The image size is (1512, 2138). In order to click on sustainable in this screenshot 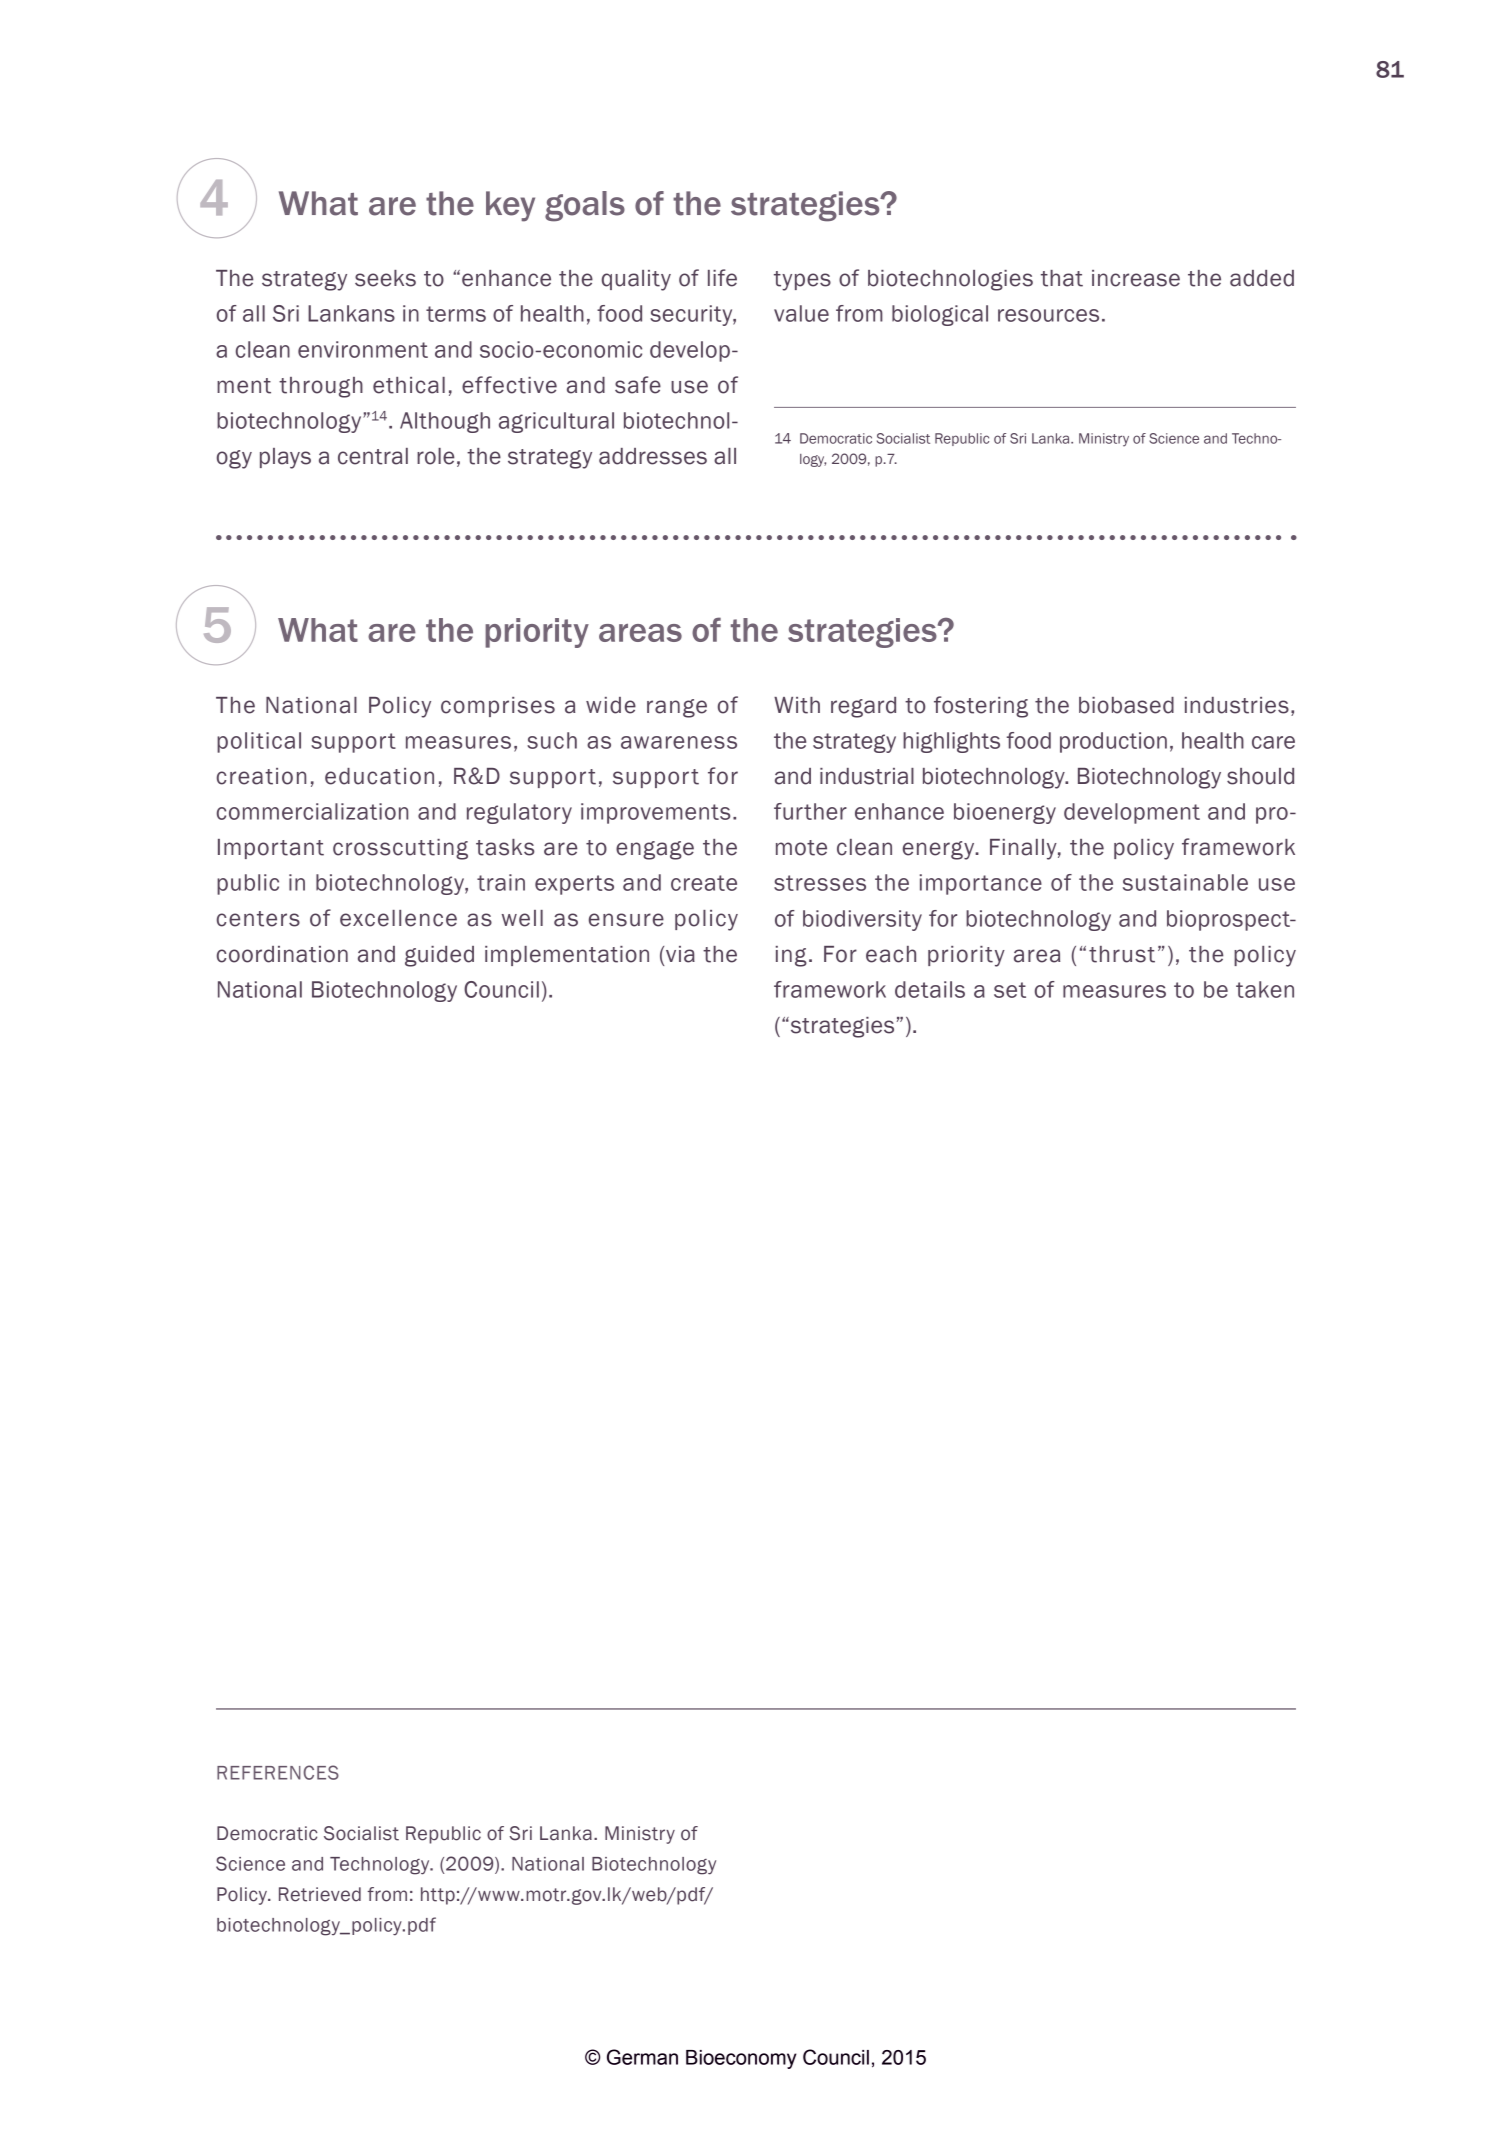, I will do `click(1185, 882)`.
